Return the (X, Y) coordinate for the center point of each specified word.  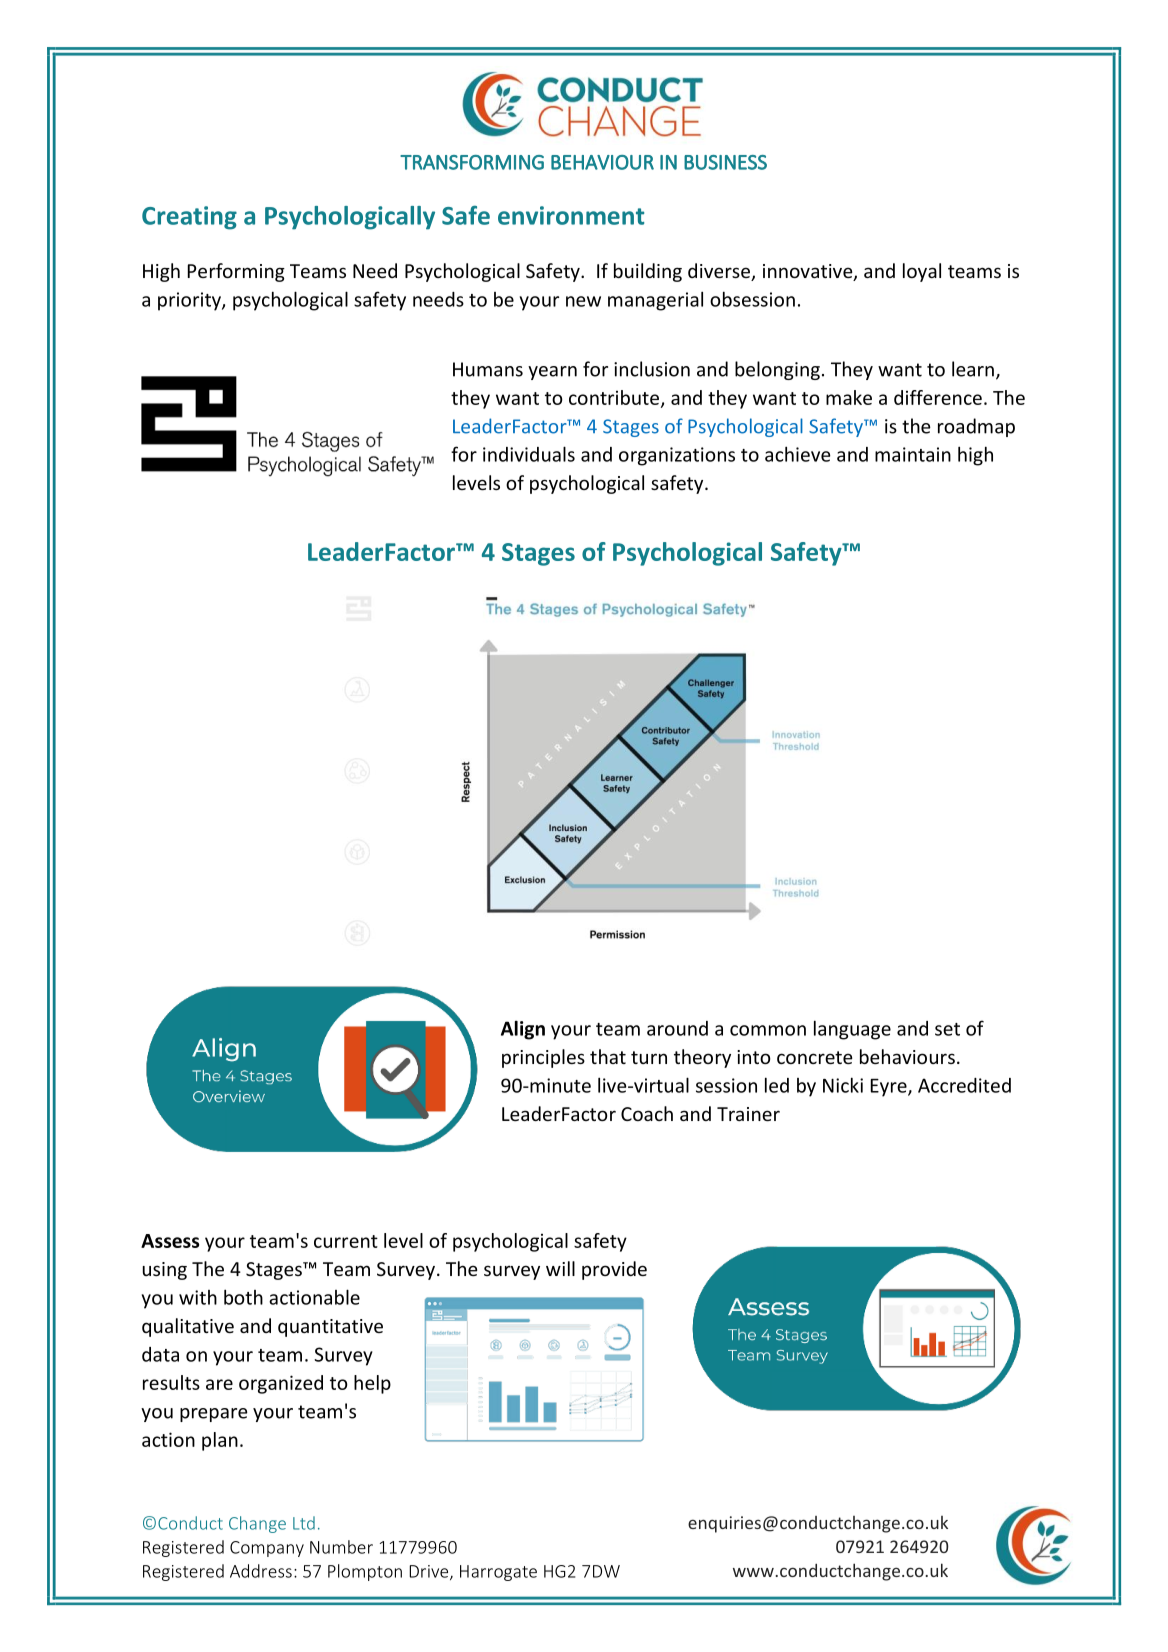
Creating (189, 218)
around (677, 1028)
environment (571, 215)
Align (523, 1030)
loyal (922, 272)
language (852, 1030)
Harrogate (498, 1573)
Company (267, 1549)
